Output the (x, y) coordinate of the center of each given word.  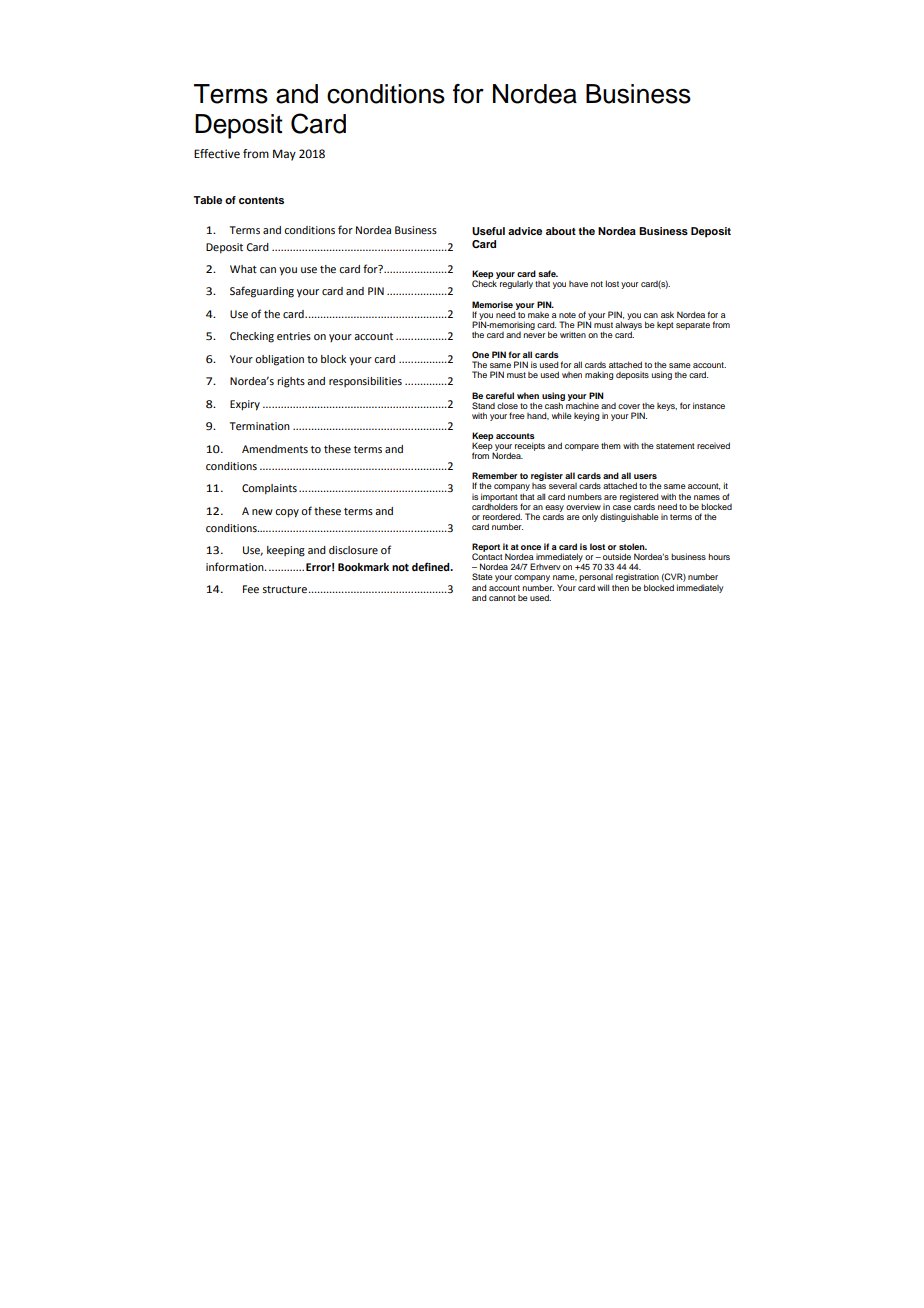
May (284, 155)
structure (284, 589)
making (599, 375)
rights (291, 382)
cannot (502, 598)
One (480, 354)
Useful (488, 231)
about (561, 231)
